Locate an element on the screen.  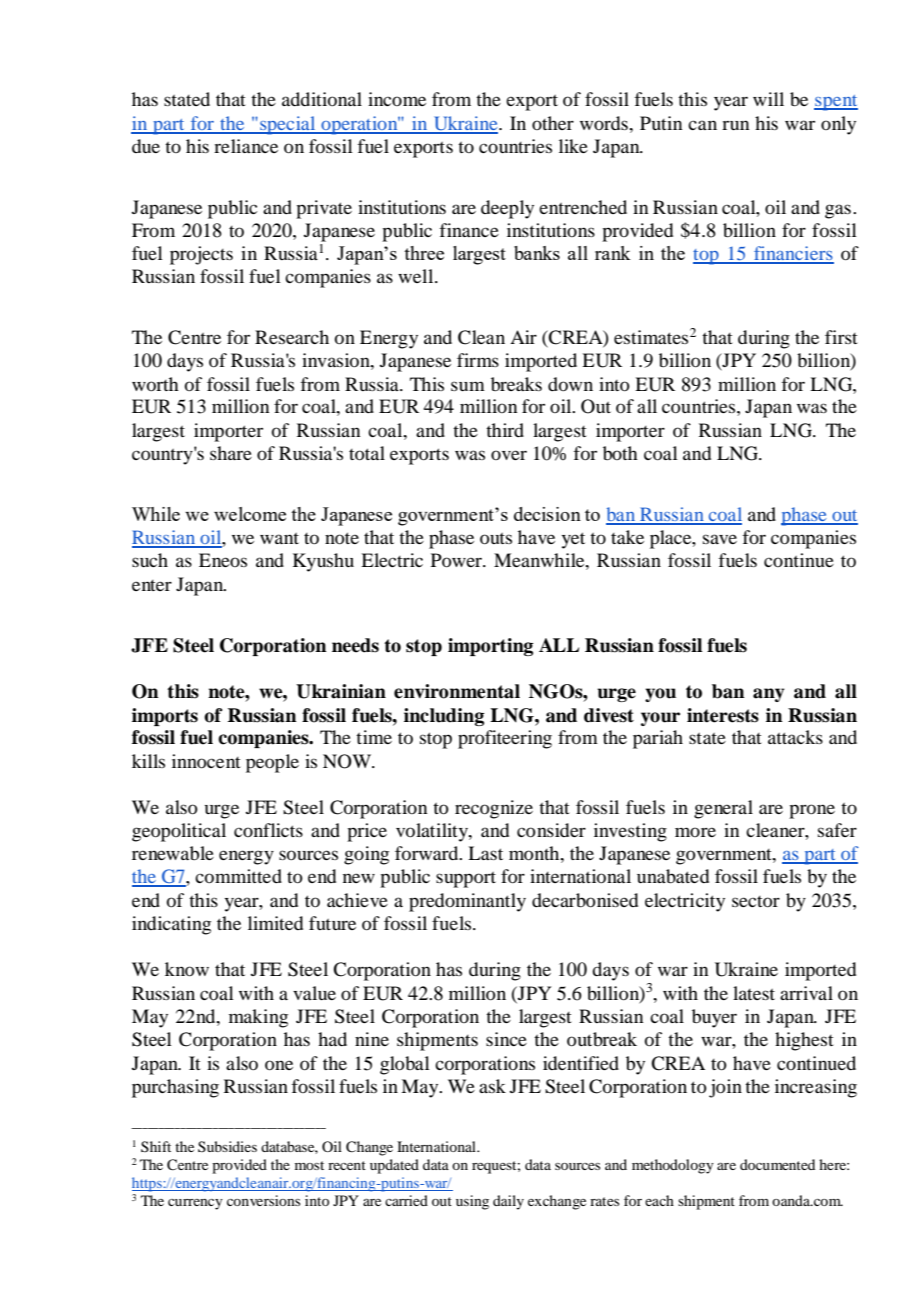
Subsidies is located at coordinates (227, 1146).
